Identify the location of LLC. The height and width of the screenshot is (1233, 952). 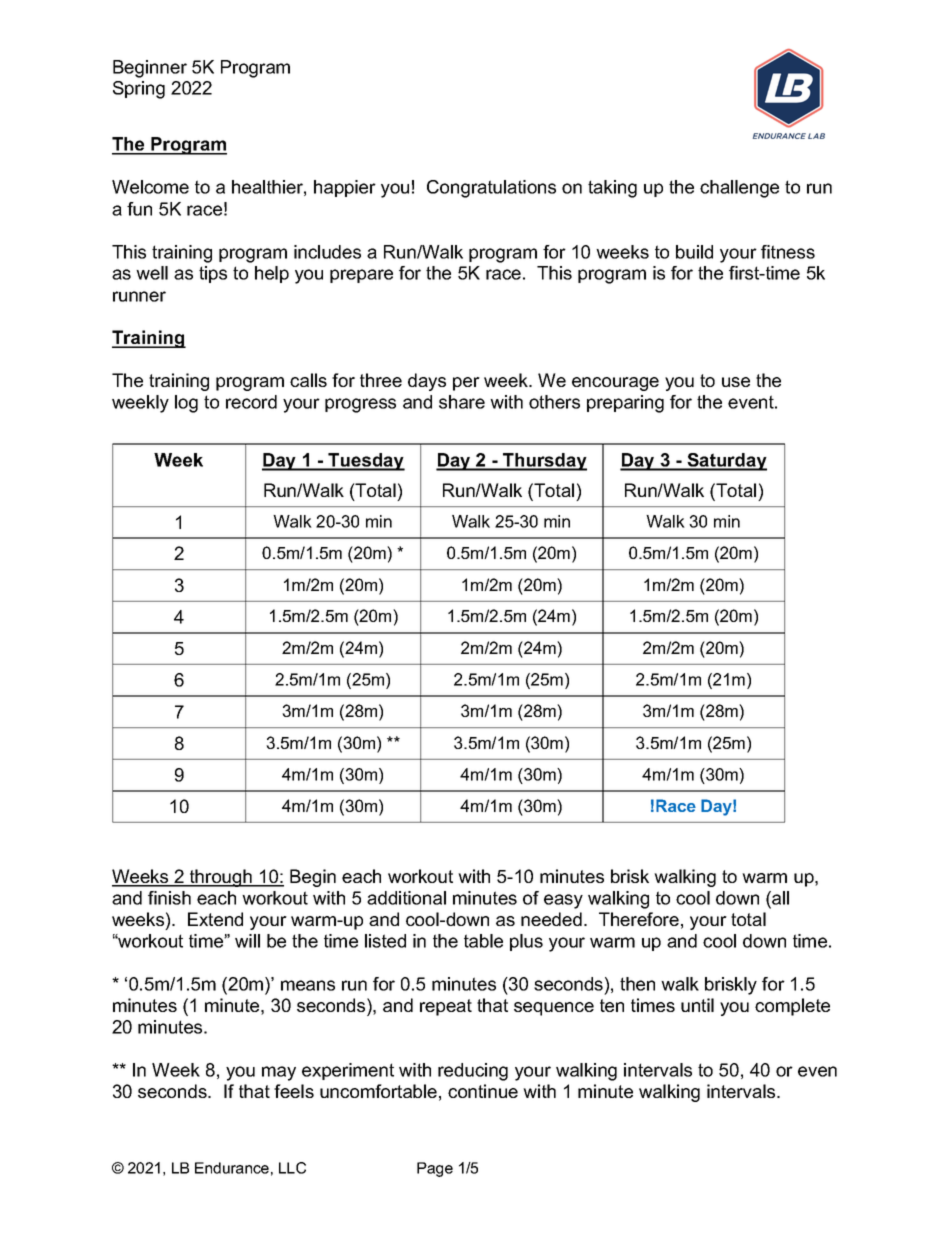
(292, 1168).
